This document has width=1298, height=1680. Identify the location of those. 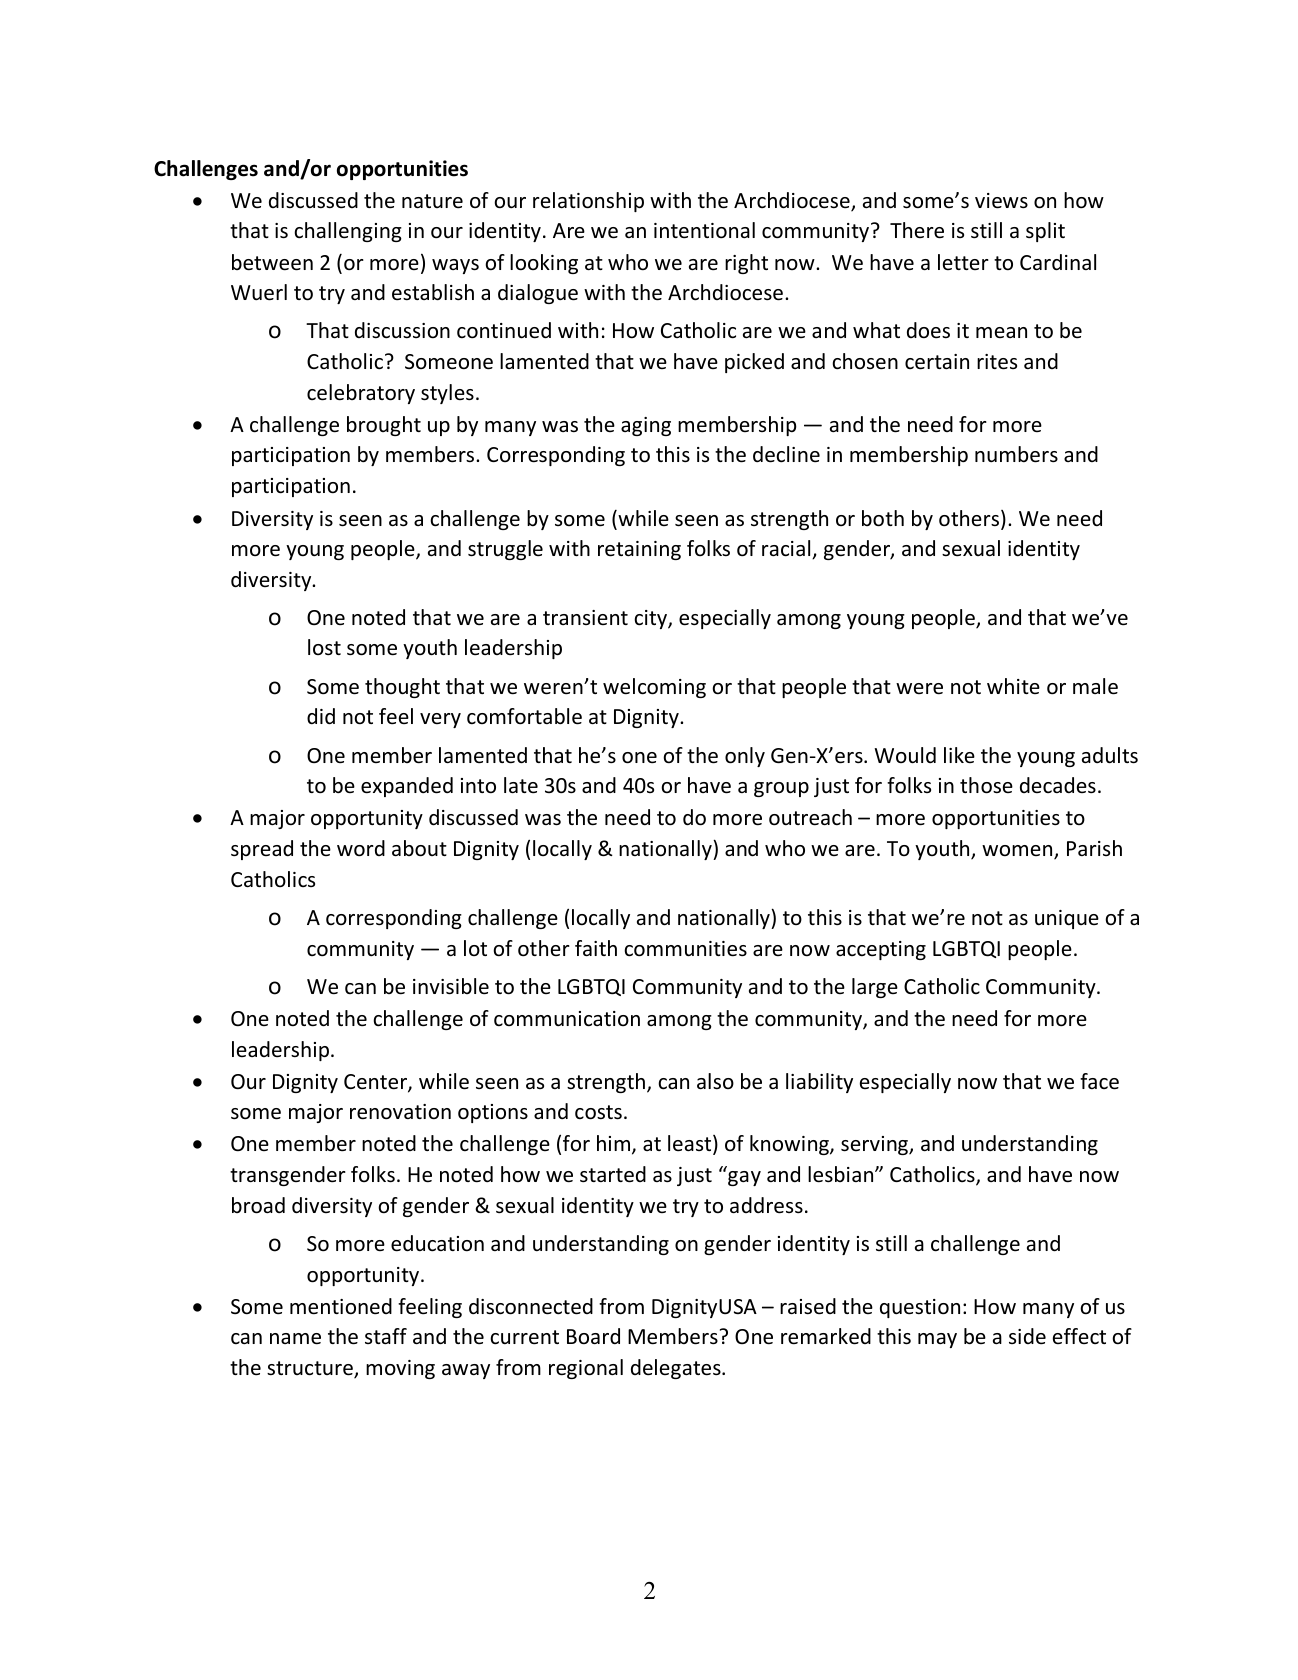
(986, 785).
